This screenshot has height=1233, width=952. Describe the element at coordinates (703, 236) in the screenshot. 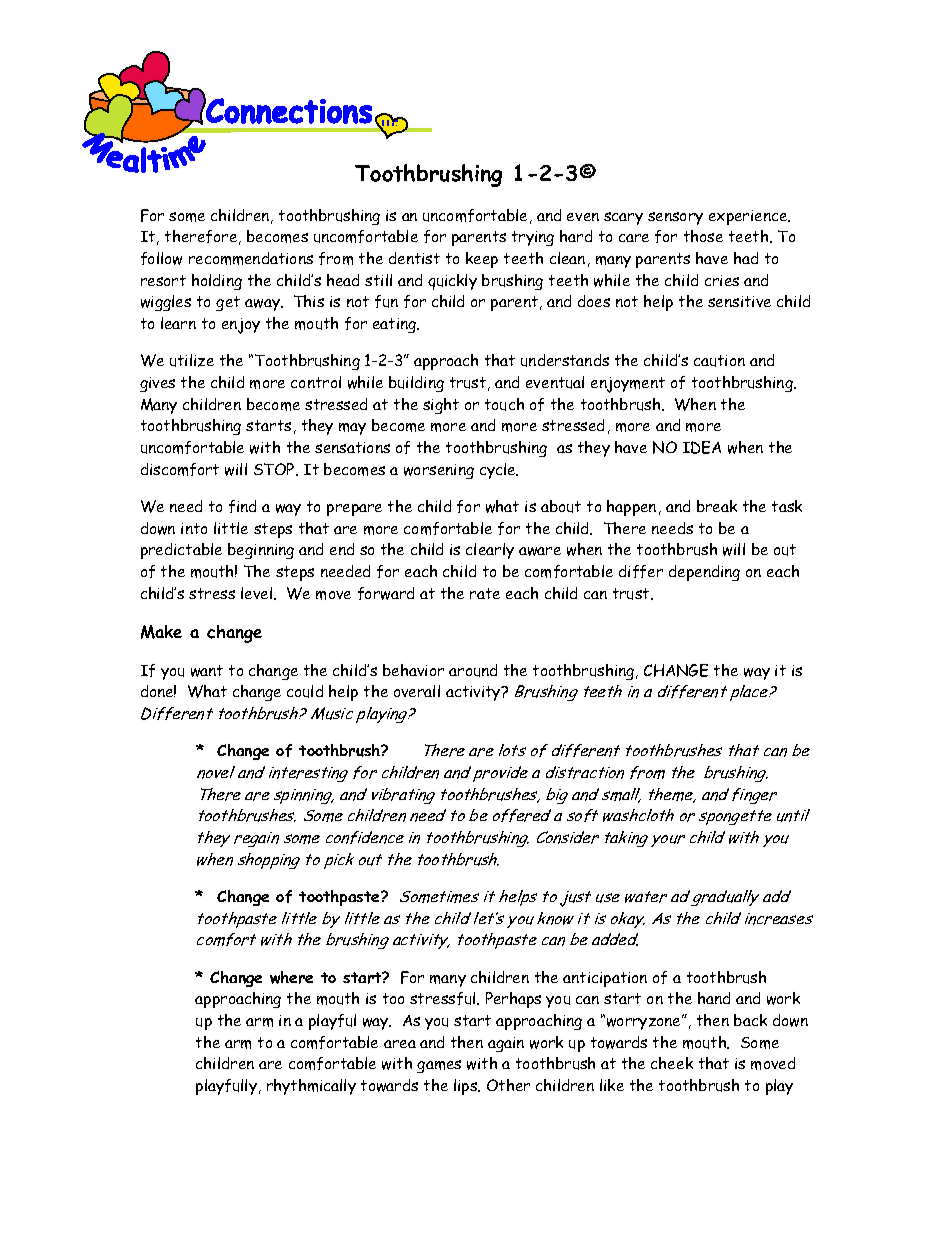

I see `those` at that location.
